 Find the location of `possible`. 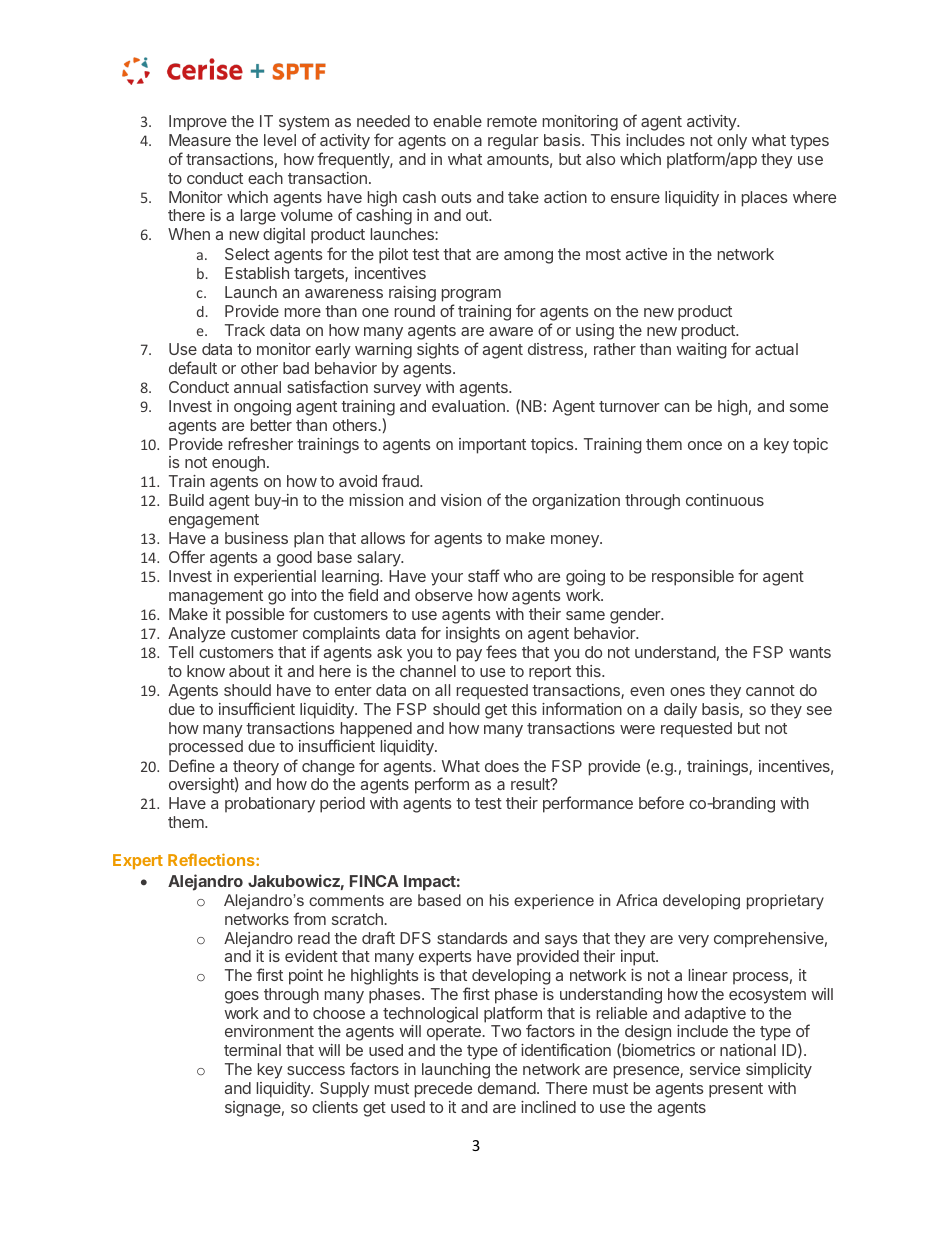

possible is located at coordinates (255, 616).
